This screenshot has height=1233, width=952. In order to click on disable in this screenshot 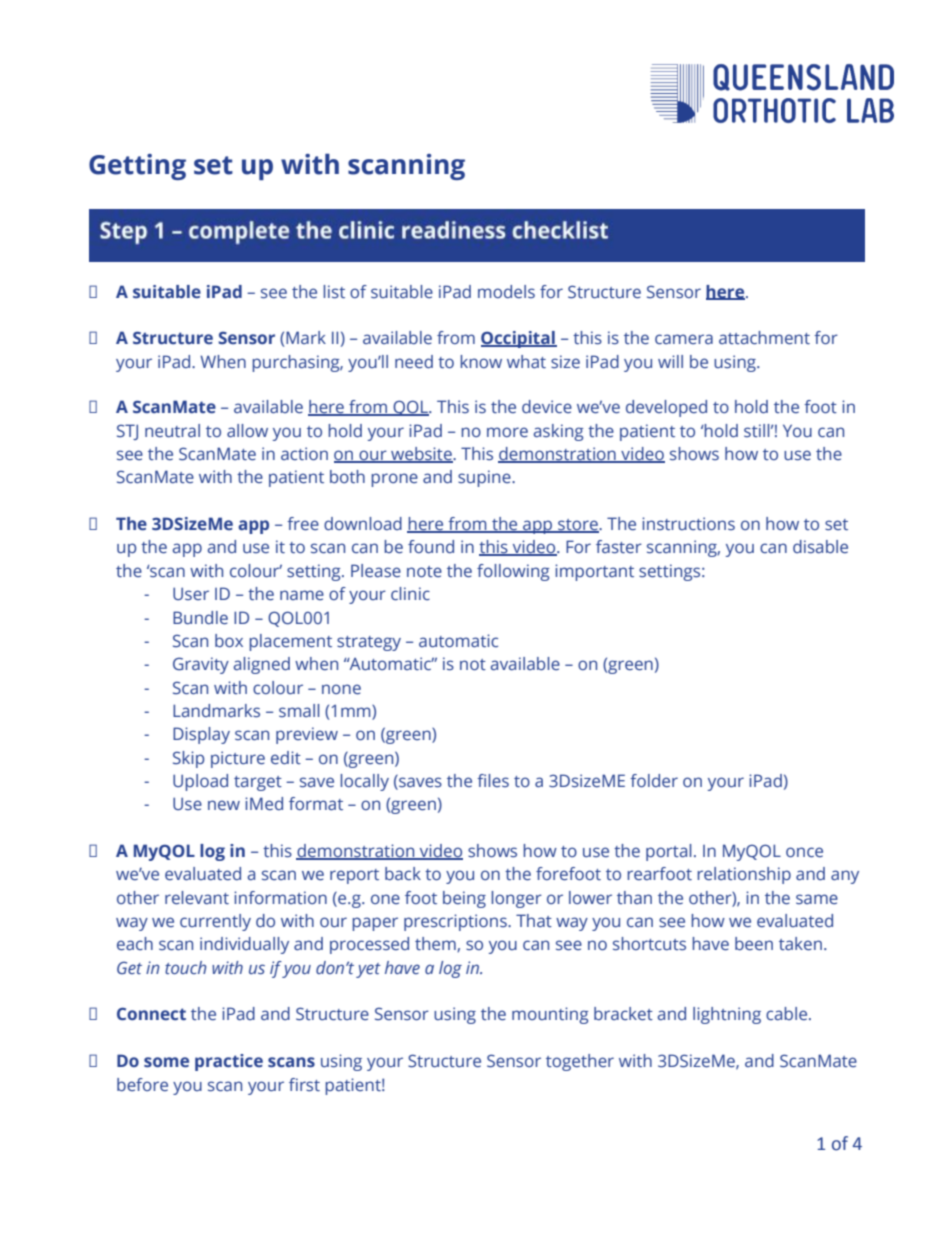, I will do `click(820, 547)`.
